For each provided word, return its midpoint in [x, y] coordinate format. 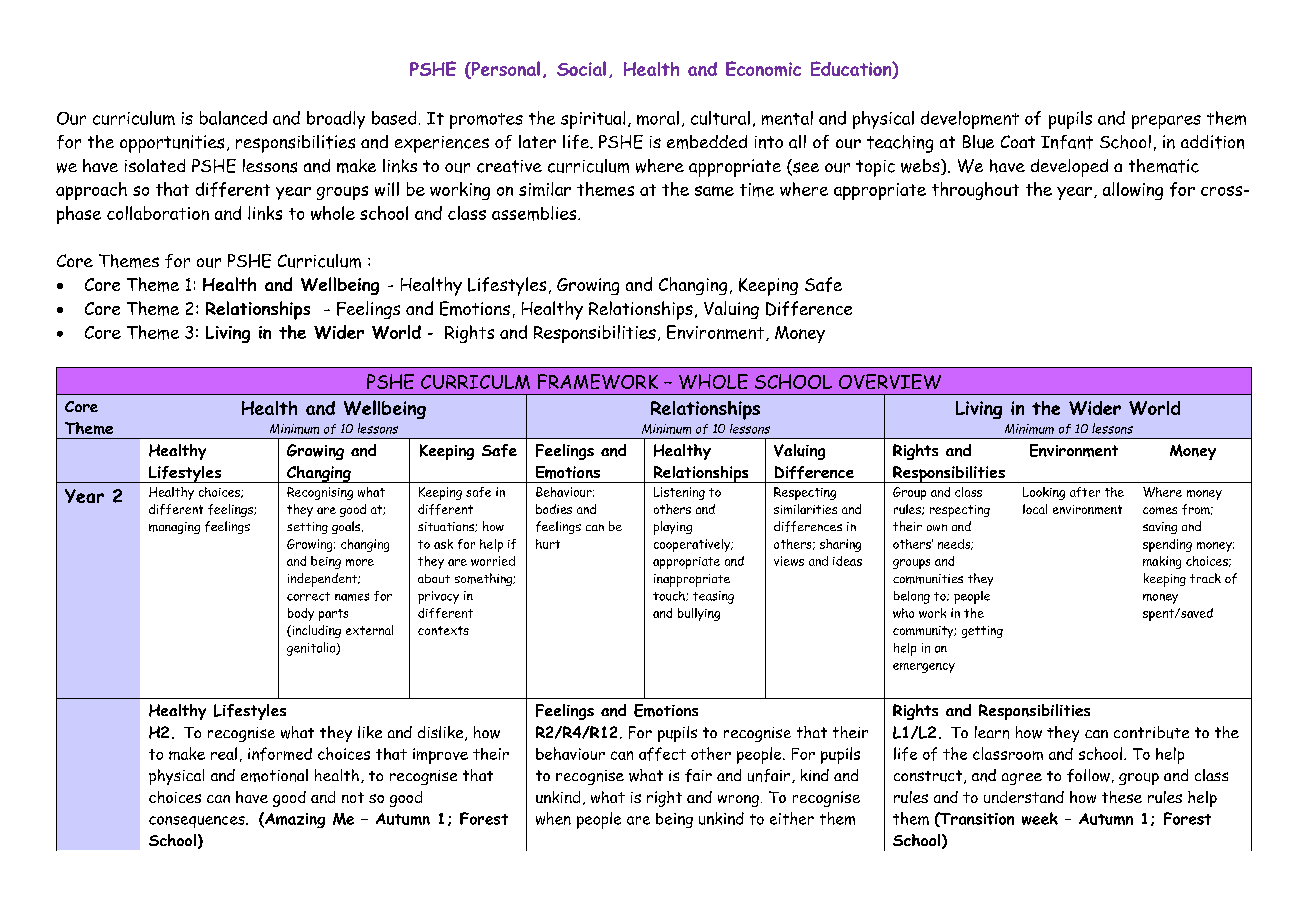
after [1085, 492]
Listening [679, 493]
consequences [198, 822]
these [1122, 797]
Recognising [320, 493]
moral [658, 118]
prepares [1166, 122]
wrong [738, 801]
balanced [233, 118]
